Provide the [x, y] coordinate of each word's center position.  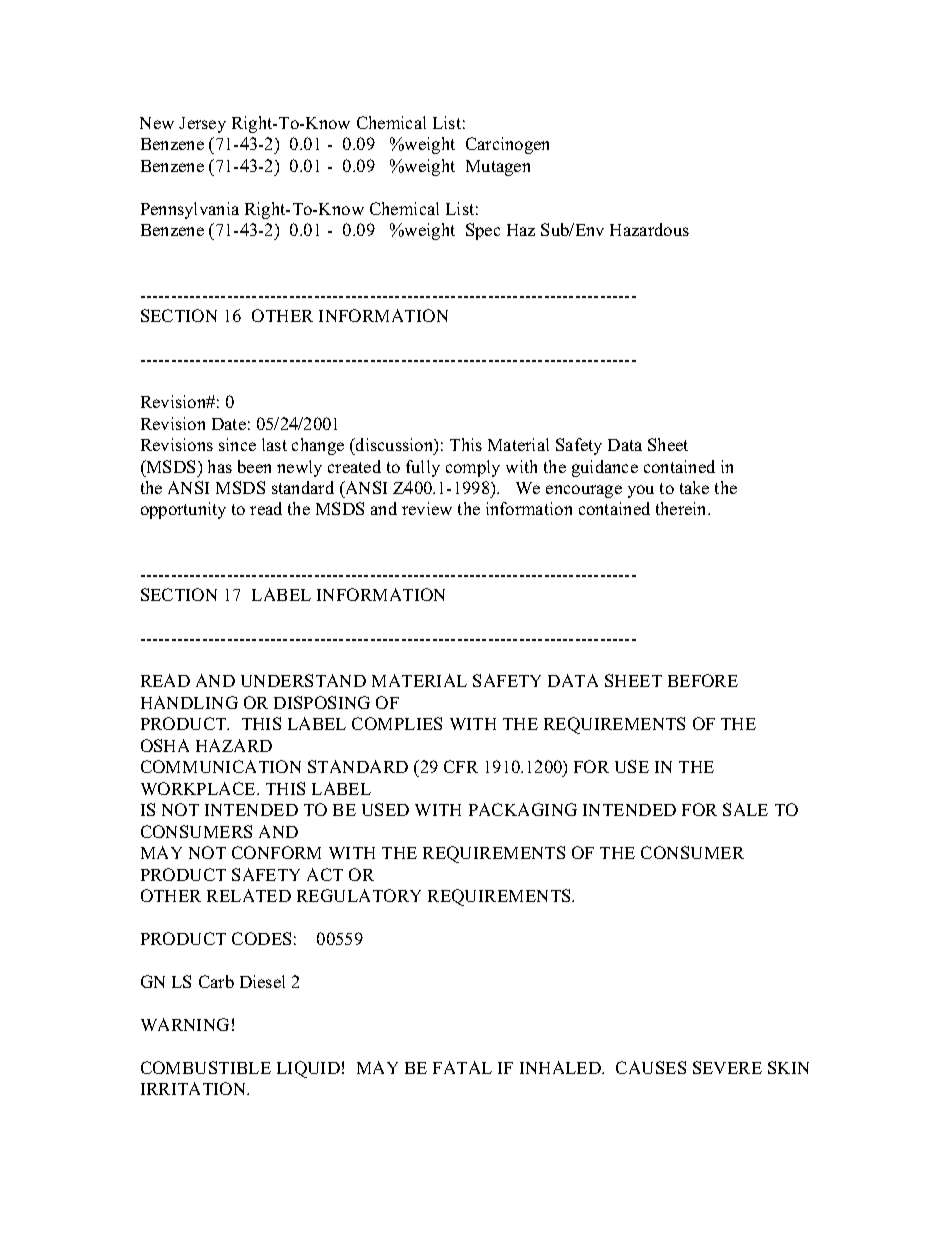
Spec [483, 231]
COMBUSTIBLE [206, 1067]
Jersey [202, 125]
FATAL [462, 1067]
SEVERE [727, 1067]
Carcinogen [507, 145]
